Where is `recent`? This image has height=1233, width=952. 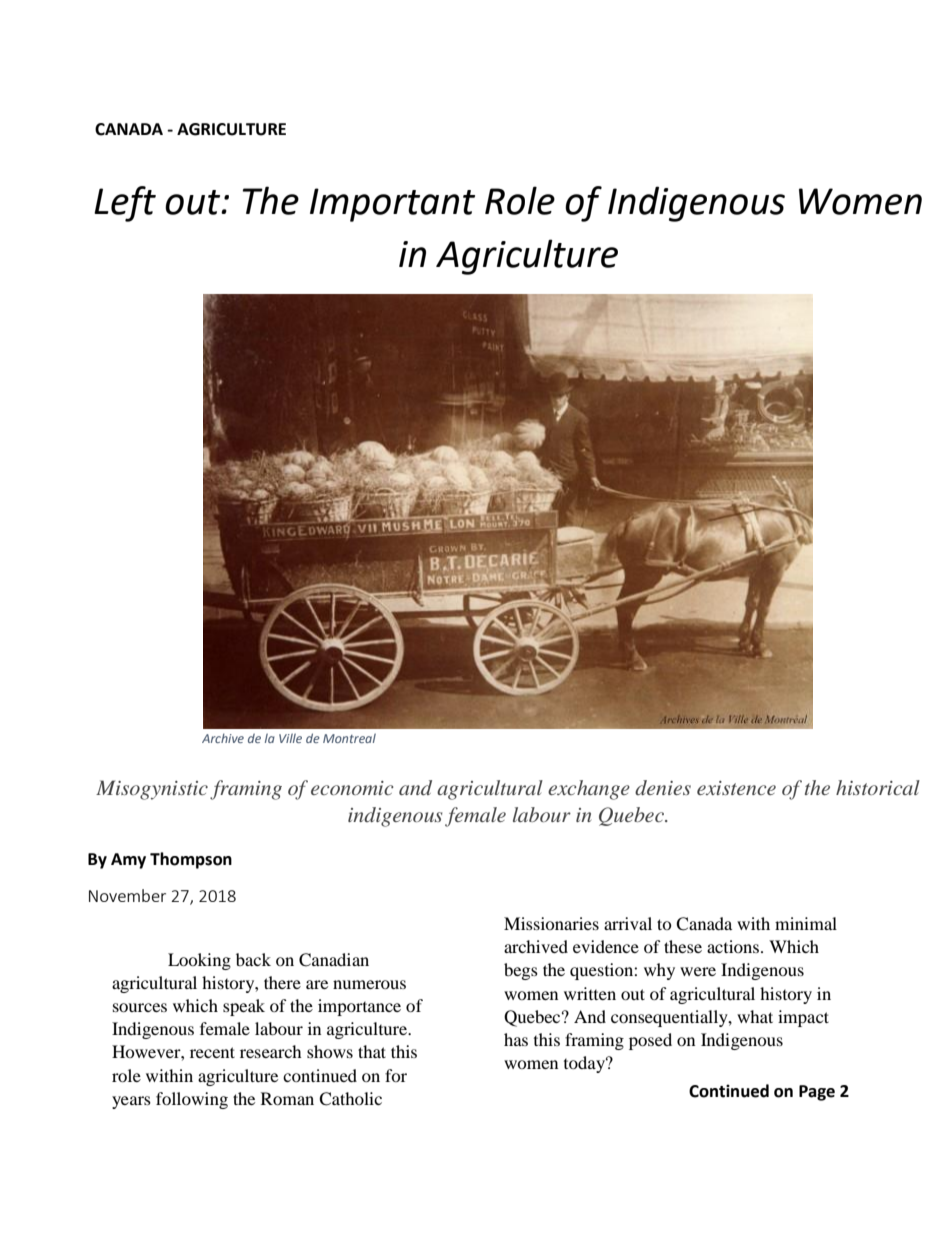
recent is located at coordinates (212, 1052).
